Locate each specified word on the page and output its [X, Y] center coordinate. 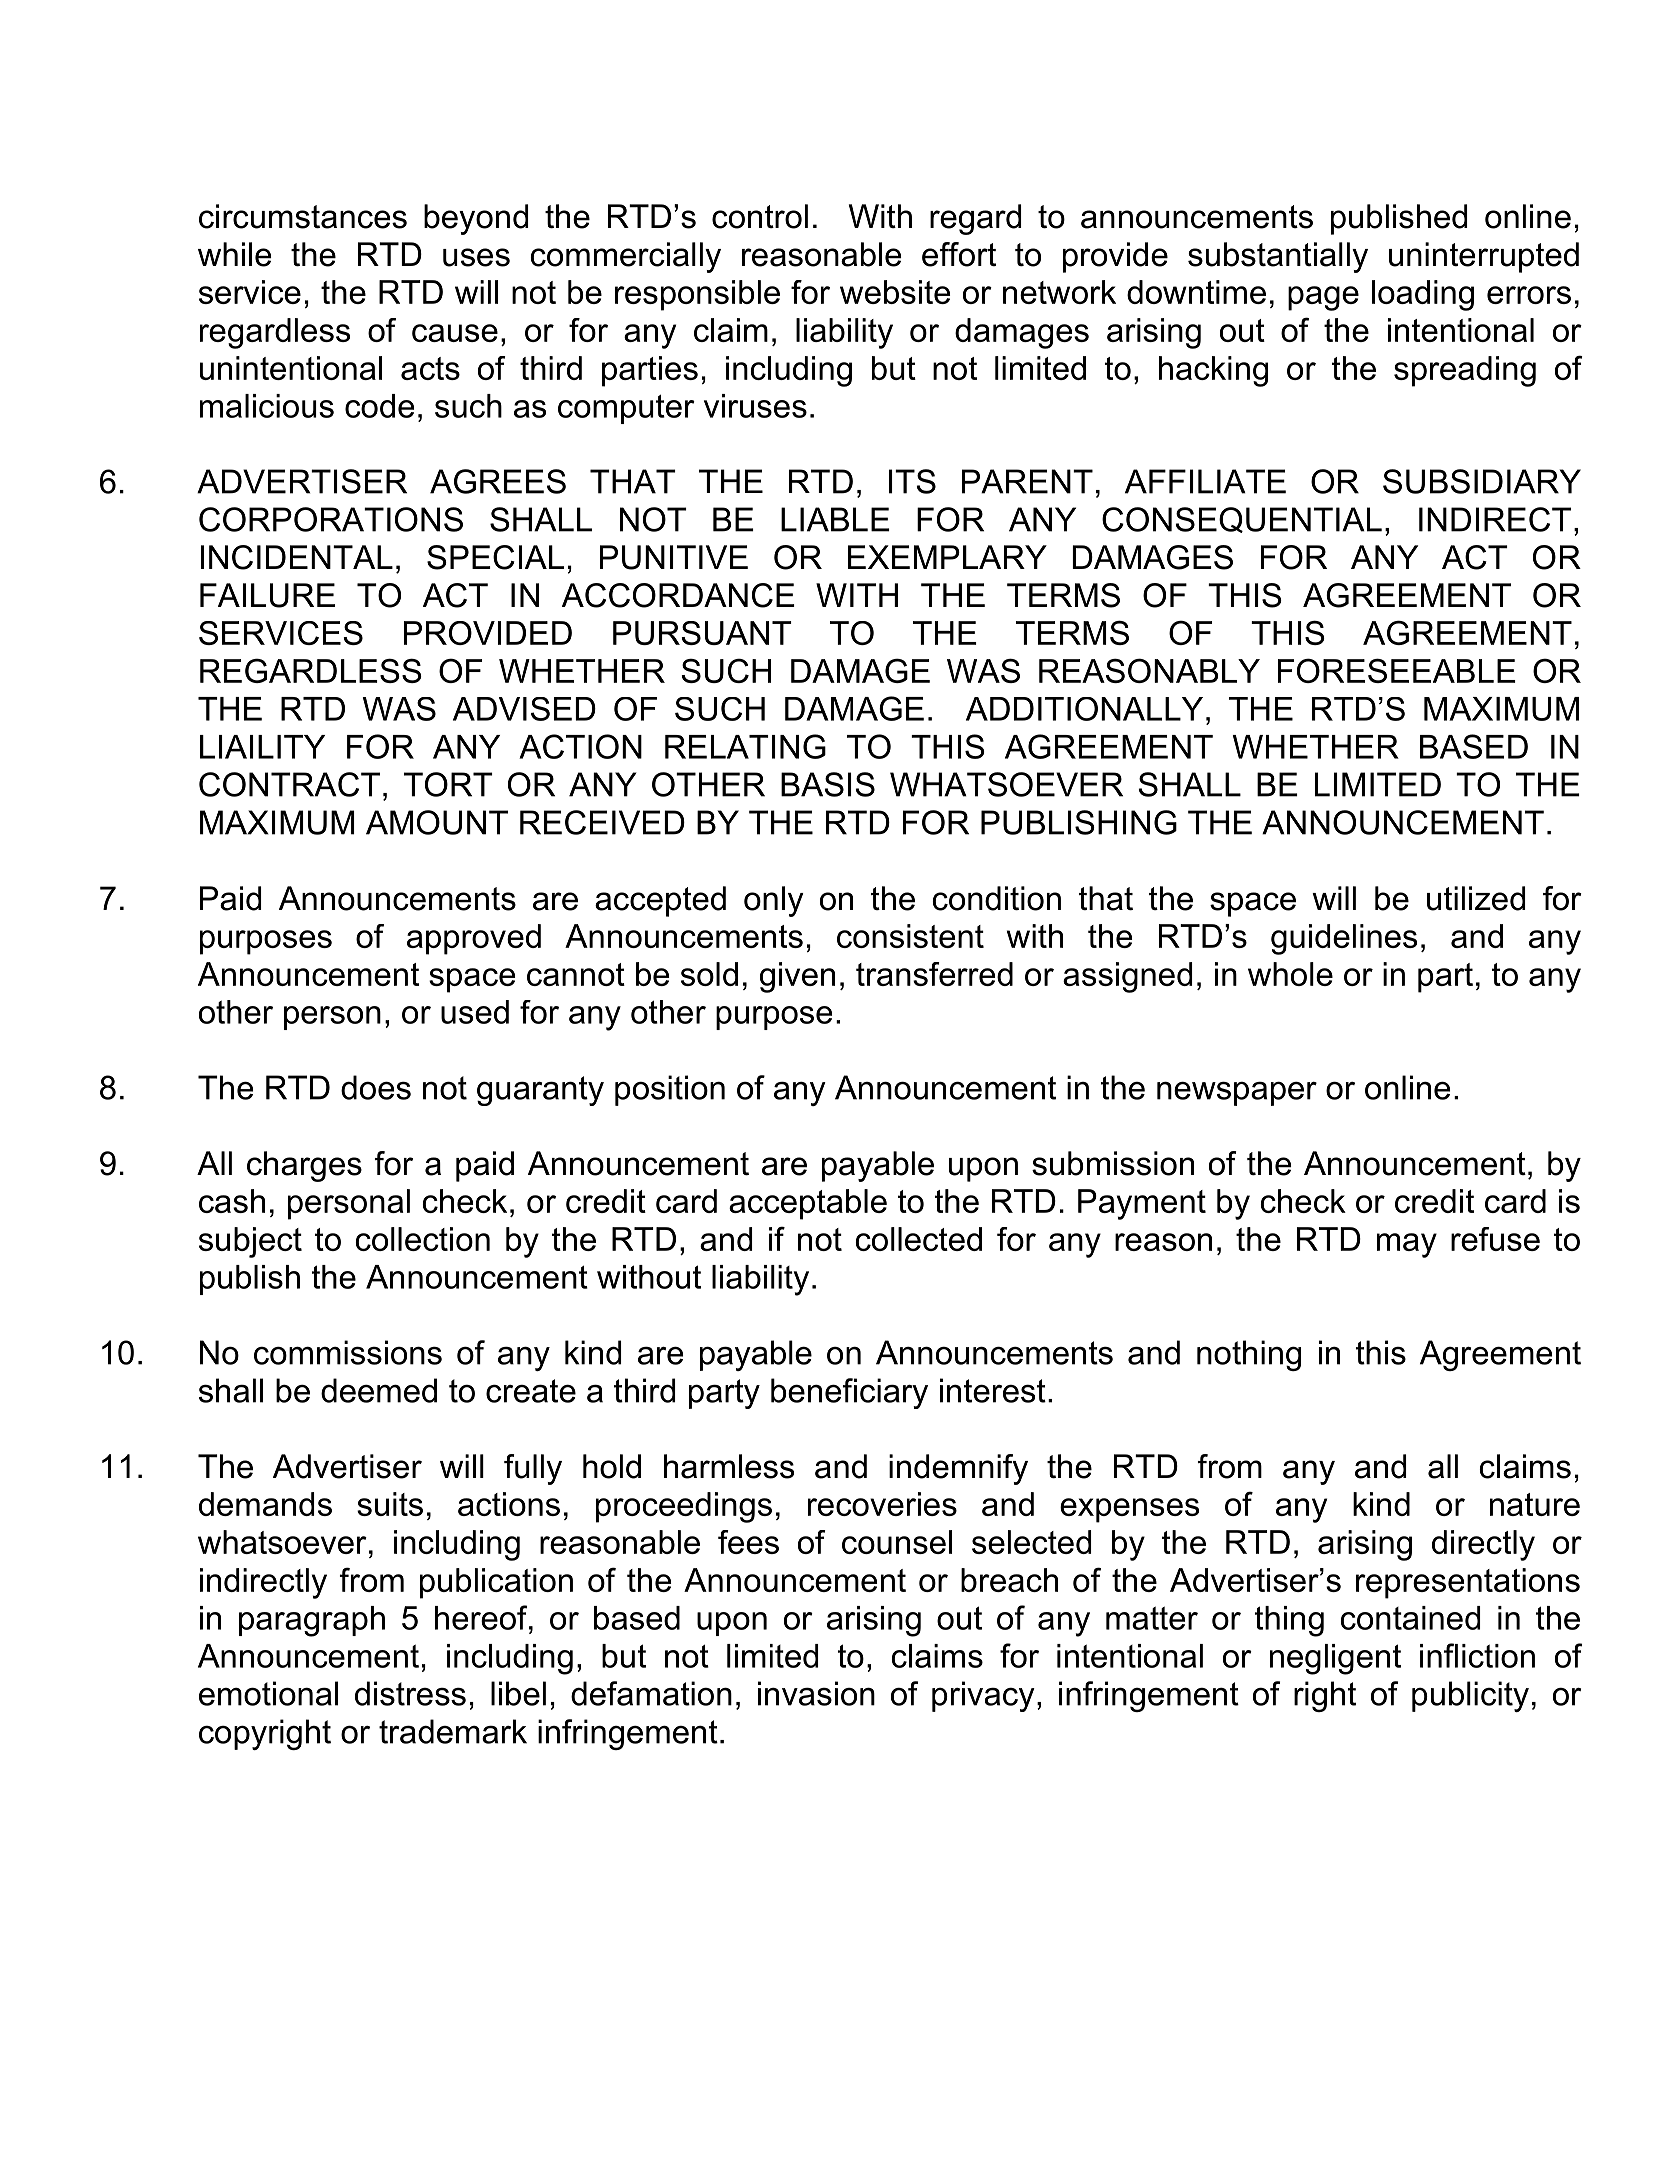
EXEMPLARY [947, 557]
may [1407, 1245]
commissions [348, 1352]
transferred [934, 974]
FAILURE [267, 595]
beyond [476, 219]
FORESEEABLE [1397, 670]
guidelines [1344, 939]
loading [1423, 295]
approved [474, 939]
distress [410, 1693]
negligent [1335, 1659]
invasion [816, 1693]
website [895, 292]
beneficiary [849, 1393]
